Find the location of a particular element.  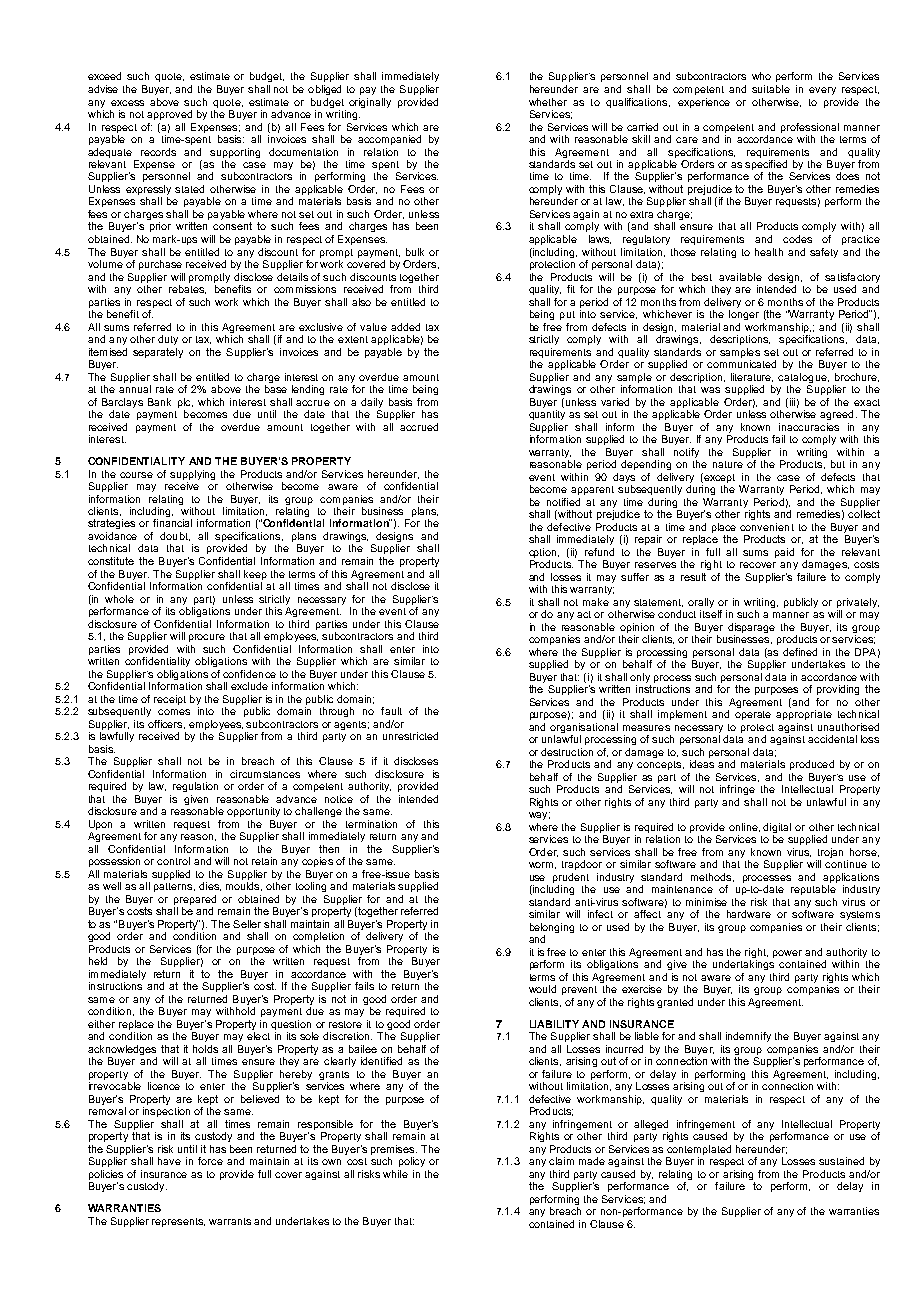

suitable is located at coordinates (771, 89).
